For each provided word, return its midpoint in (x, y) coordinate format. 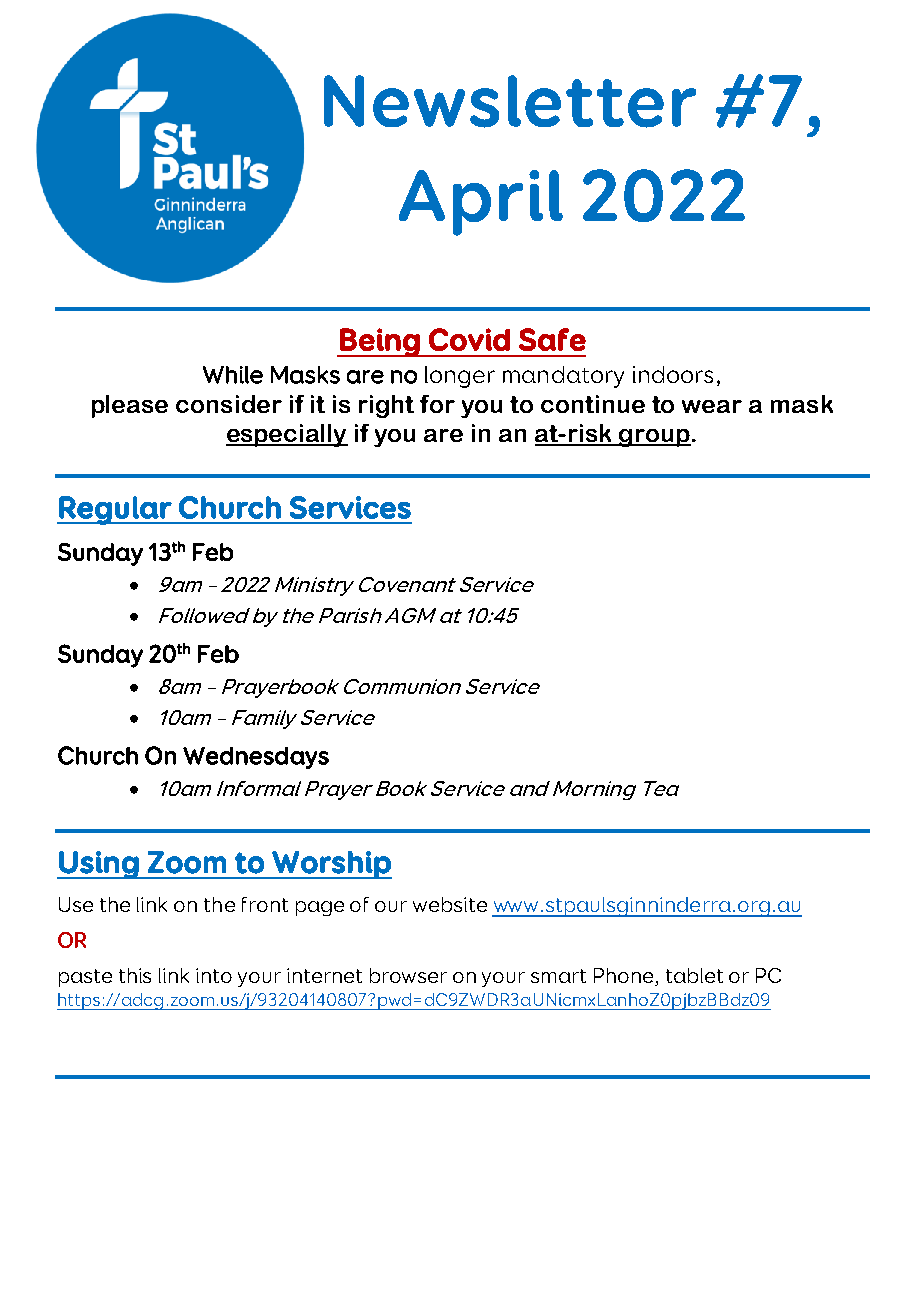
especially (287, 435)
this (135, 975)
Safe (552, 339)
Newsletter (510, 101)
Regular (115, 510)
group (654, 438)
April (481, 203)
